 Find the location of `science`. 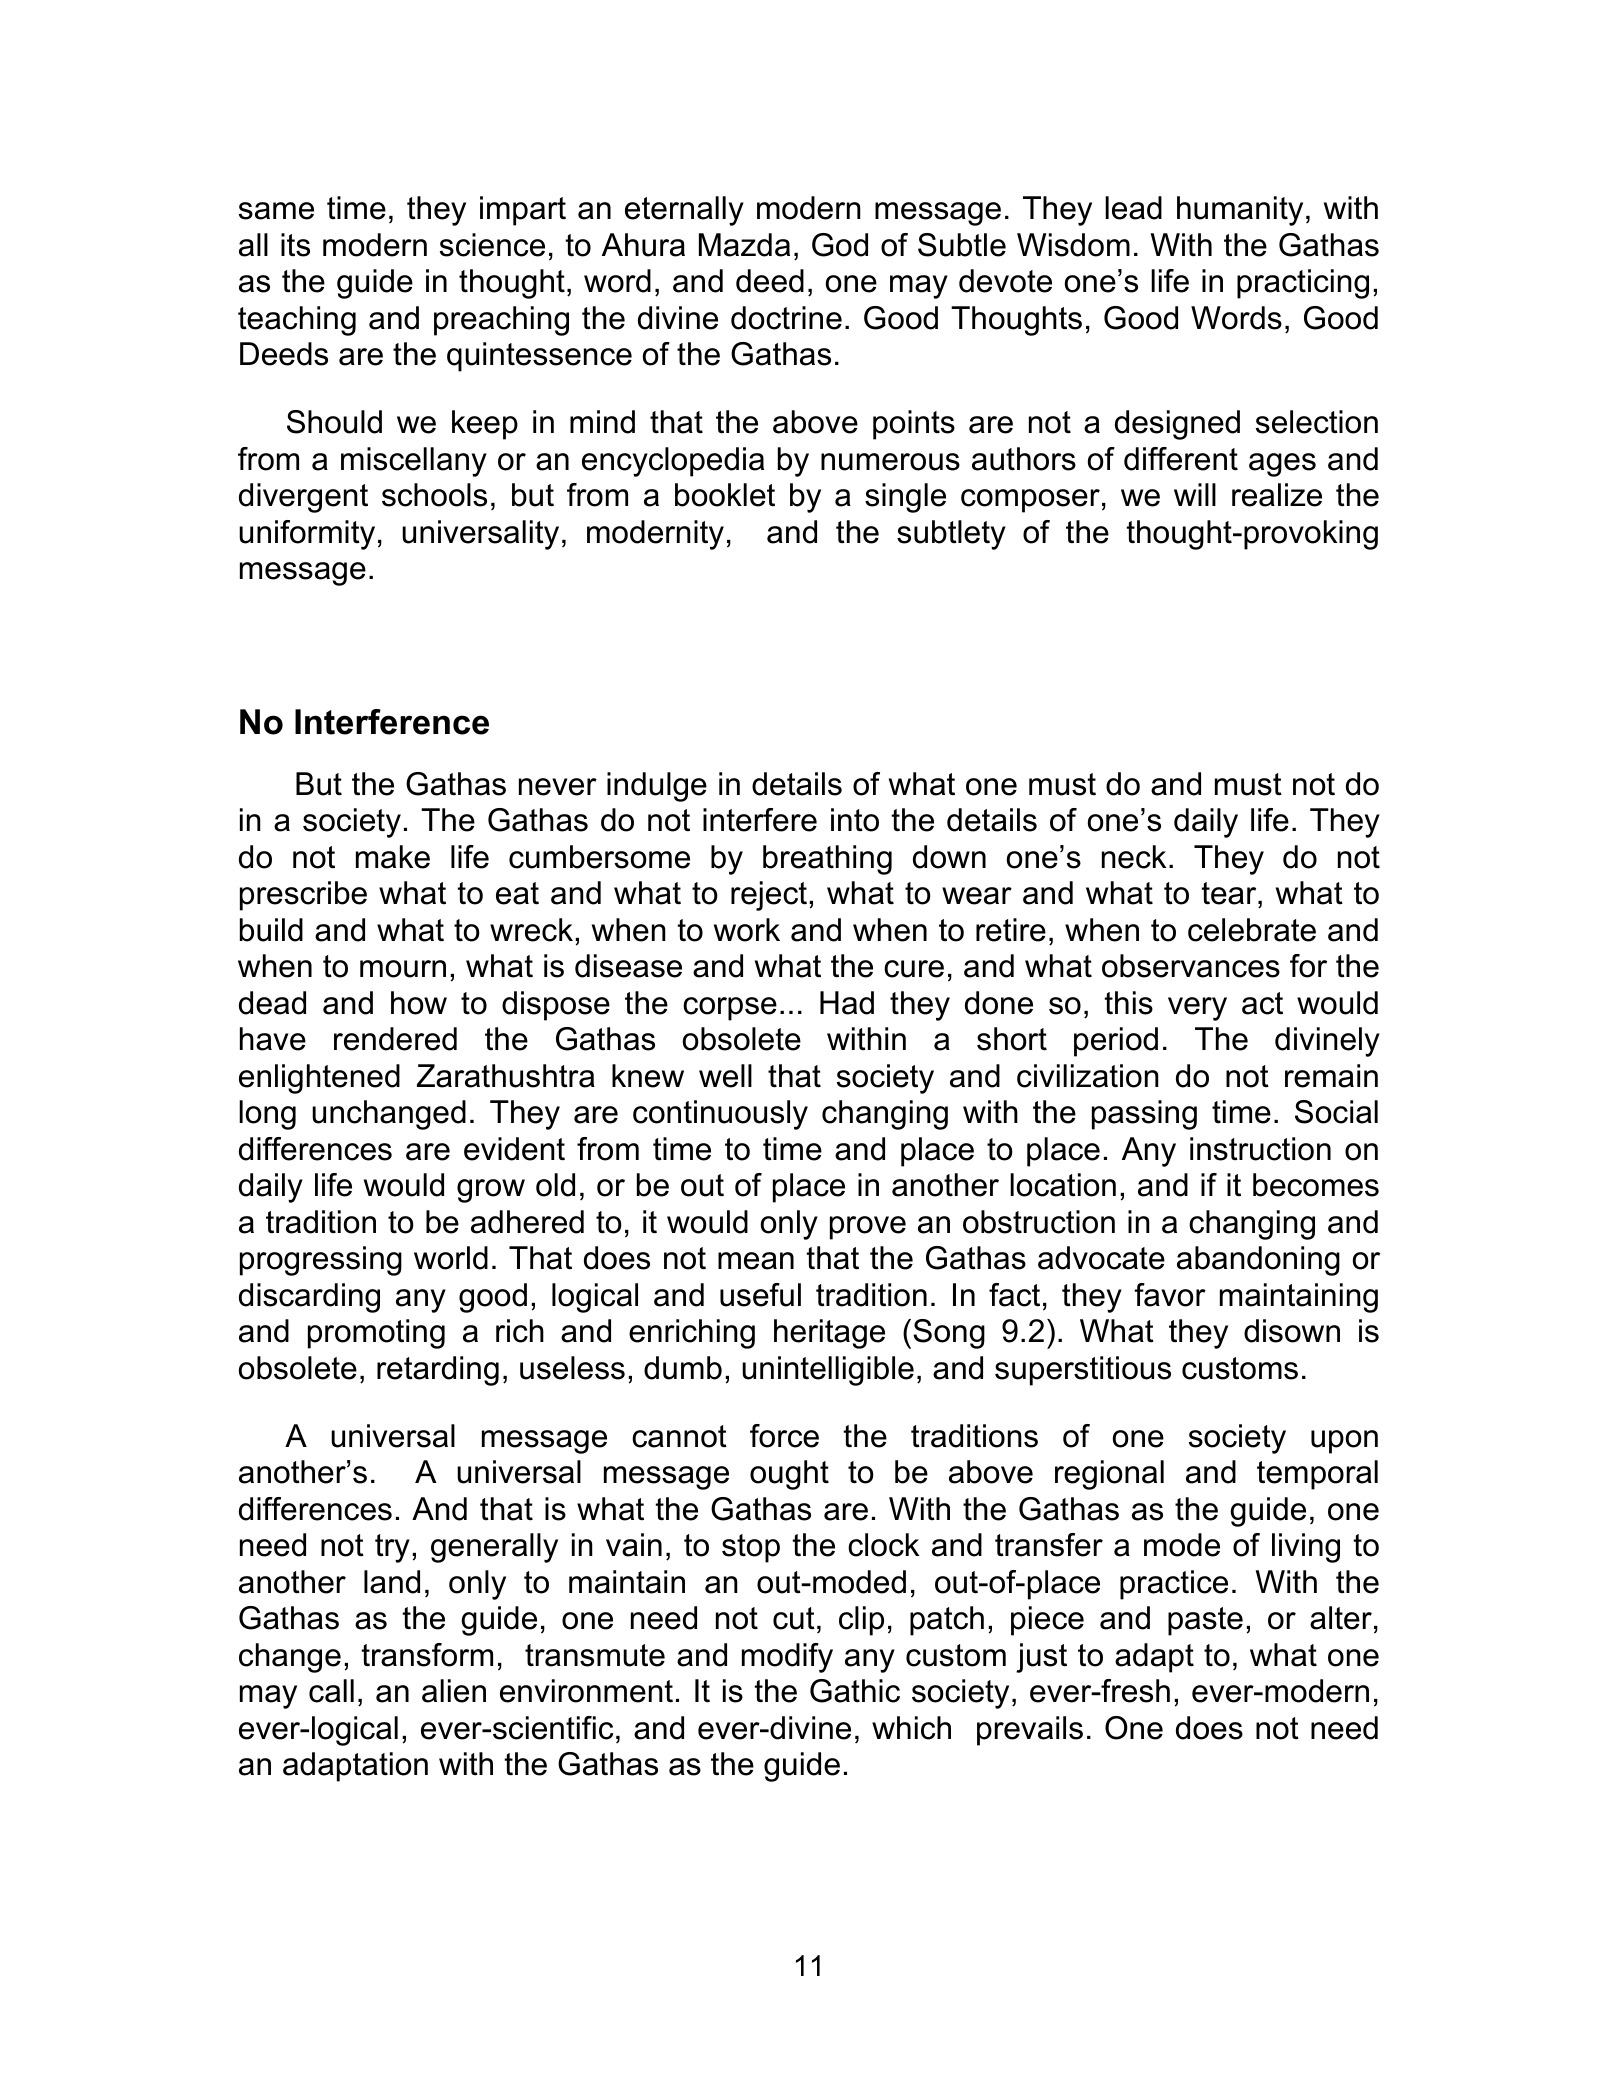

science is located at coordinates (492, 245).
